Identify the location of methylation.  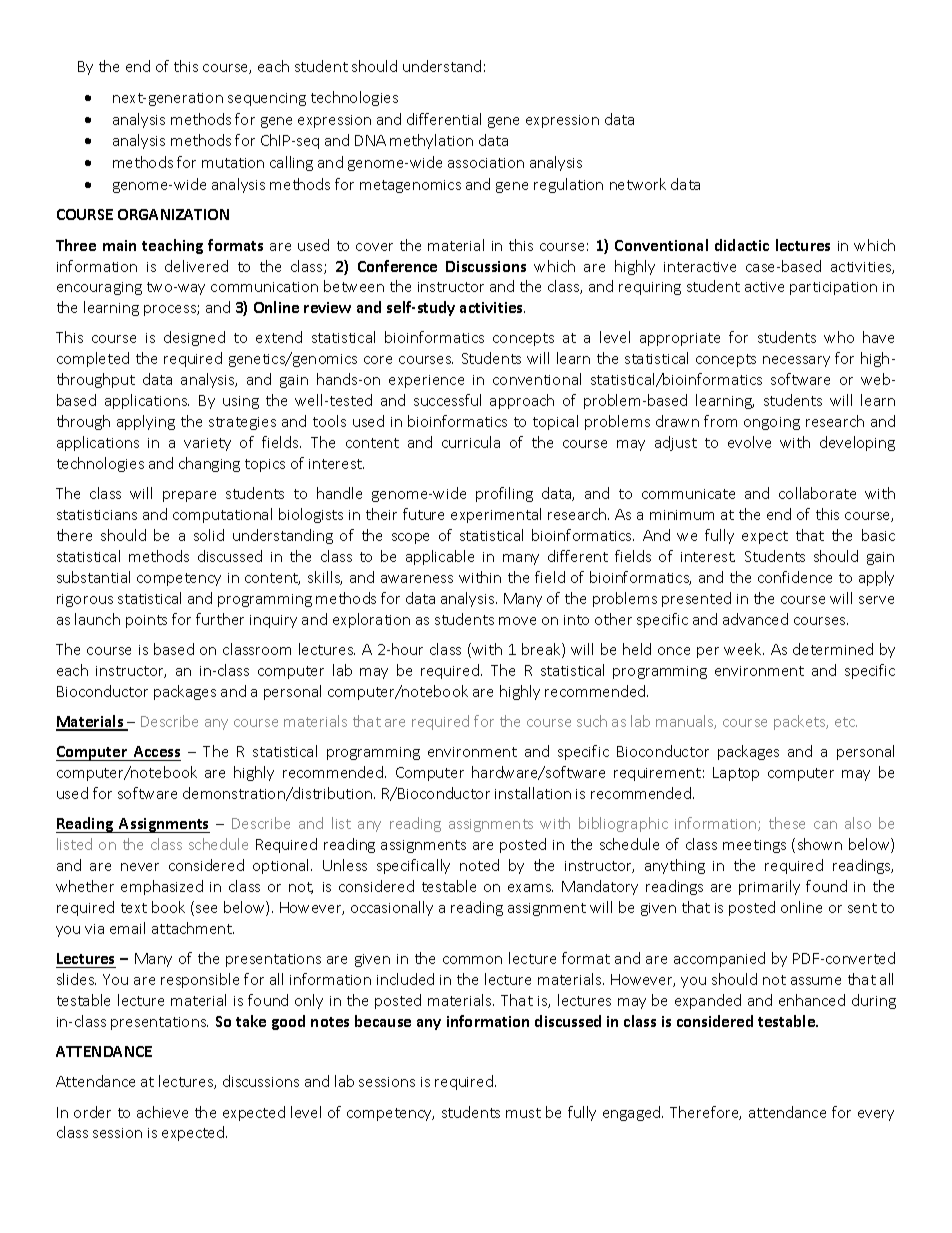
(431, 141).
